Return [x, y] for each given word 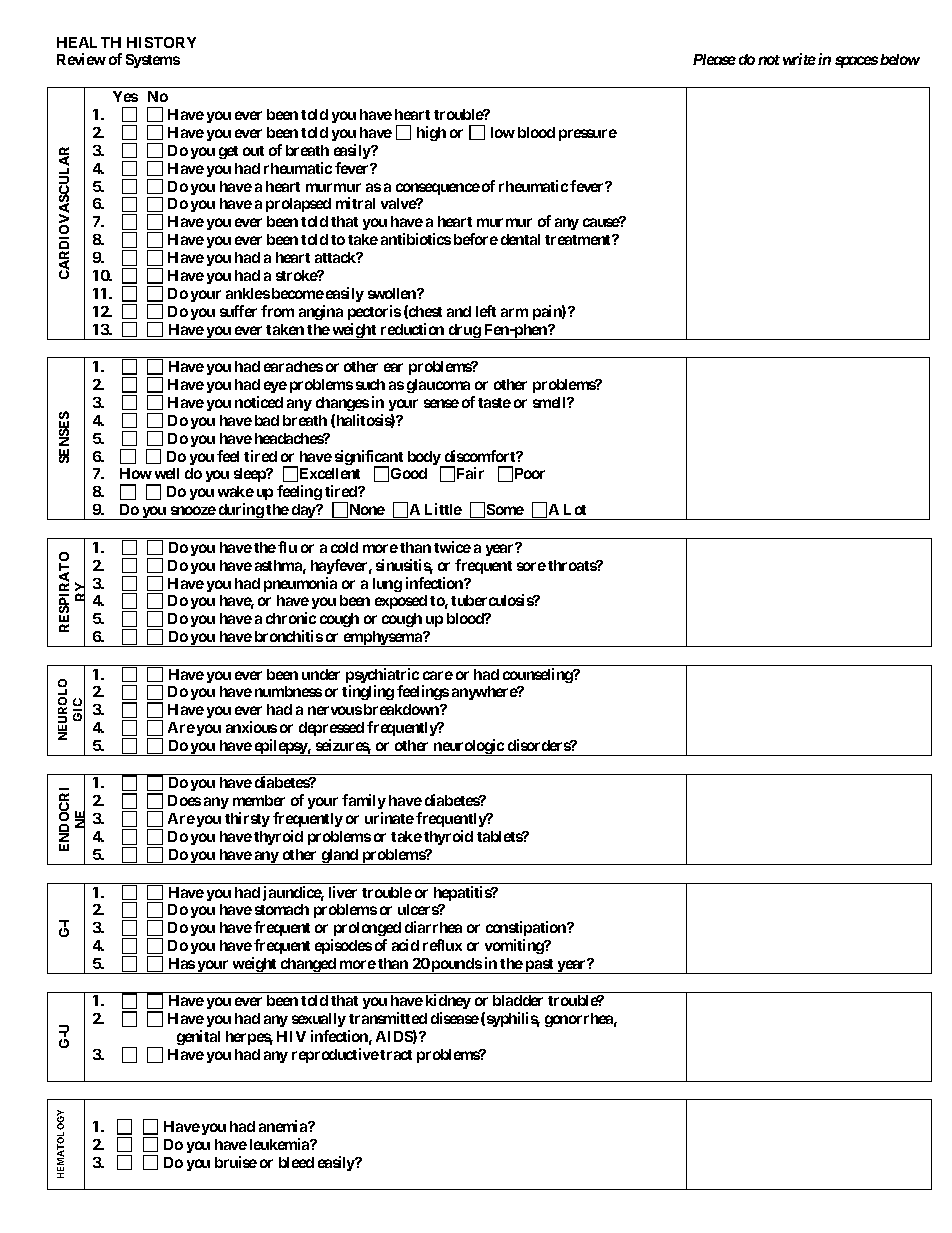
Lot [575, 509]
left [486, 311]
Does [184, 800]
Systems [153, 61]
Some [505, 509]
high [431, 133]
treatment [579, 240]
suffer [238, 311]
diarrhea [433, 927]
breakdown [402, 709]
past [540, 966]
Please [714, 59]
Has [182, 963]
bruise [236, 1162]
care [438, 675]
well [167, 473]
